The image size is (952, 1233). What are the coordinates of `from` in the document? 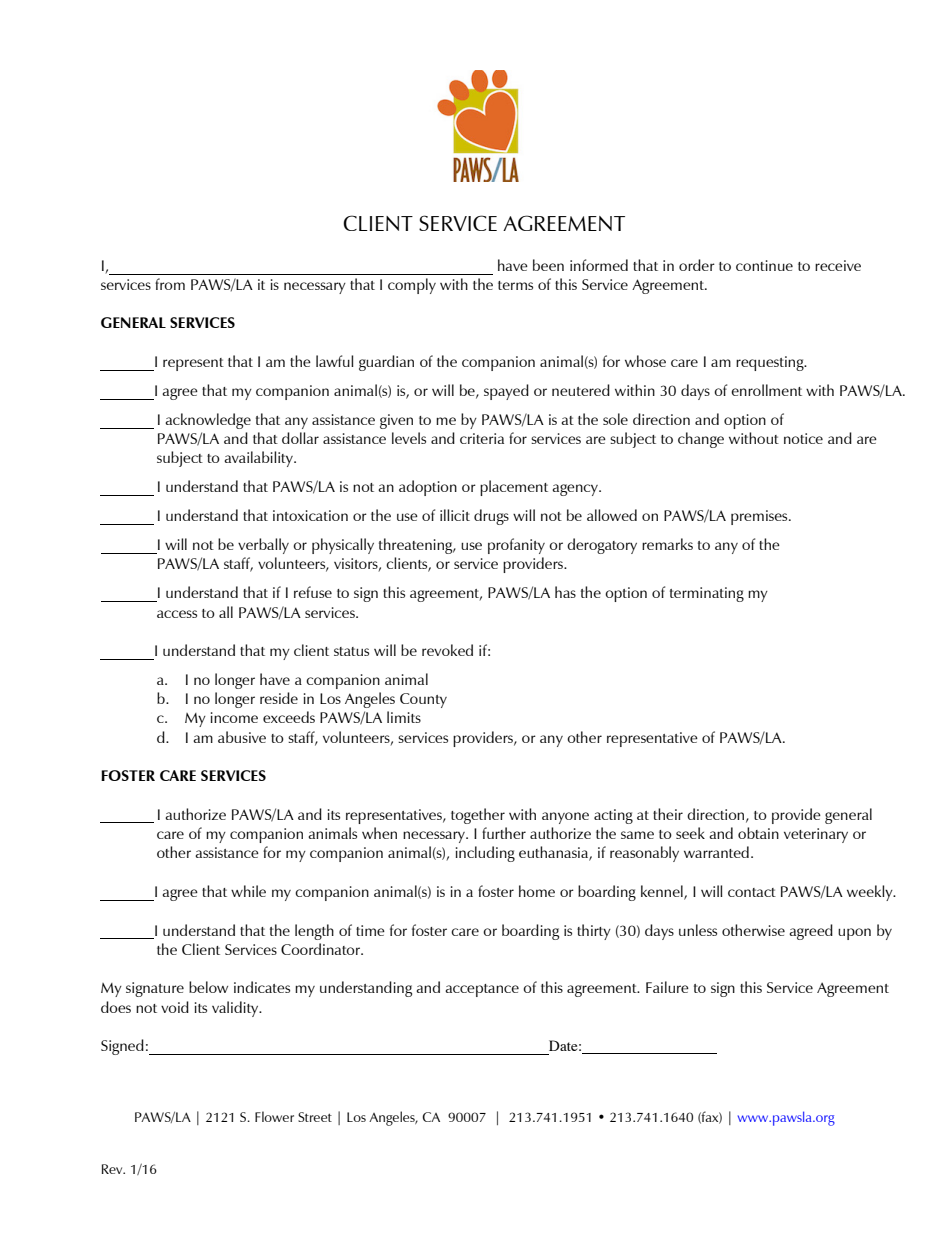 It's located at (170, 284).
